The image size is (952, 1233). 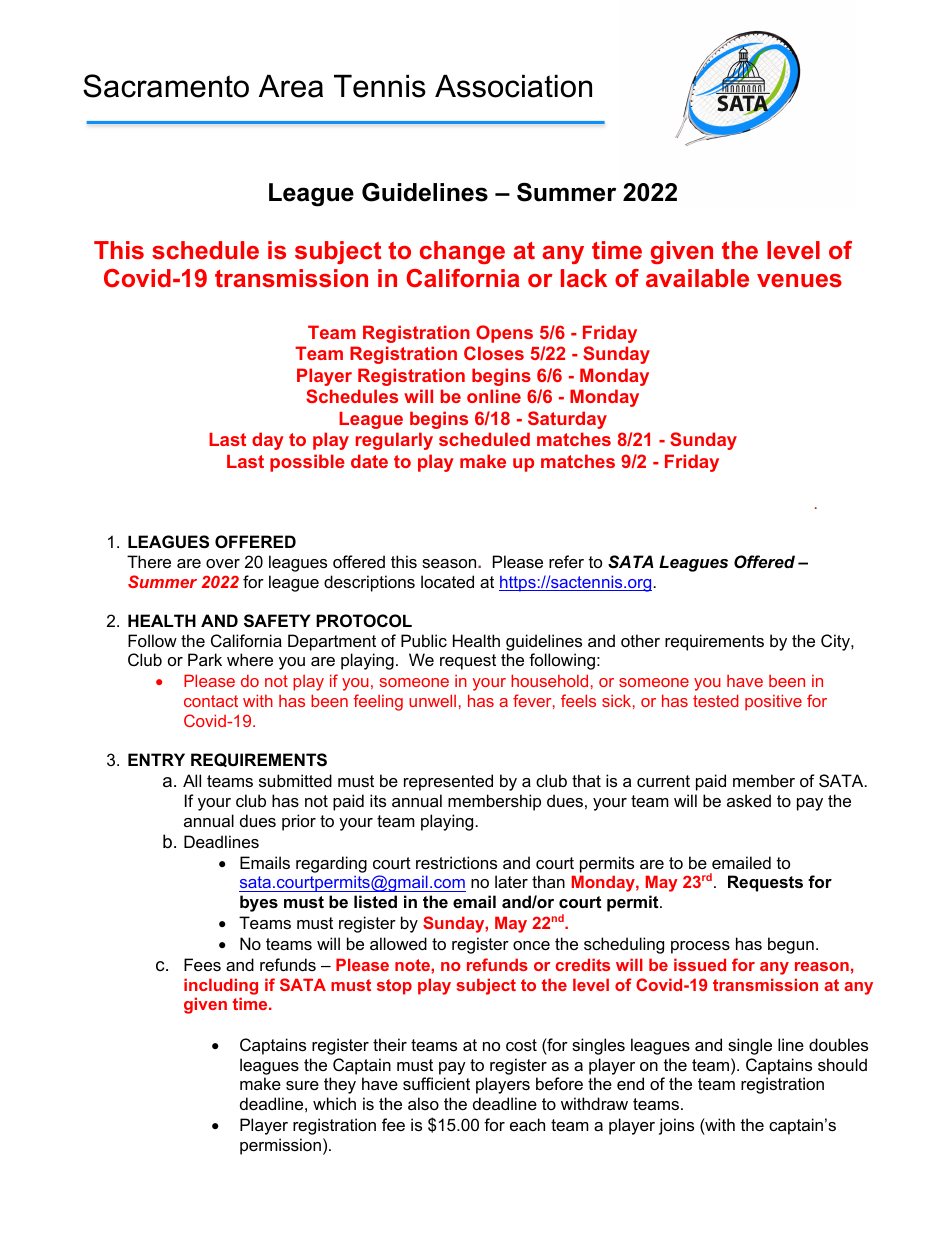 I want to click on City, so click(x=836, y=642).
